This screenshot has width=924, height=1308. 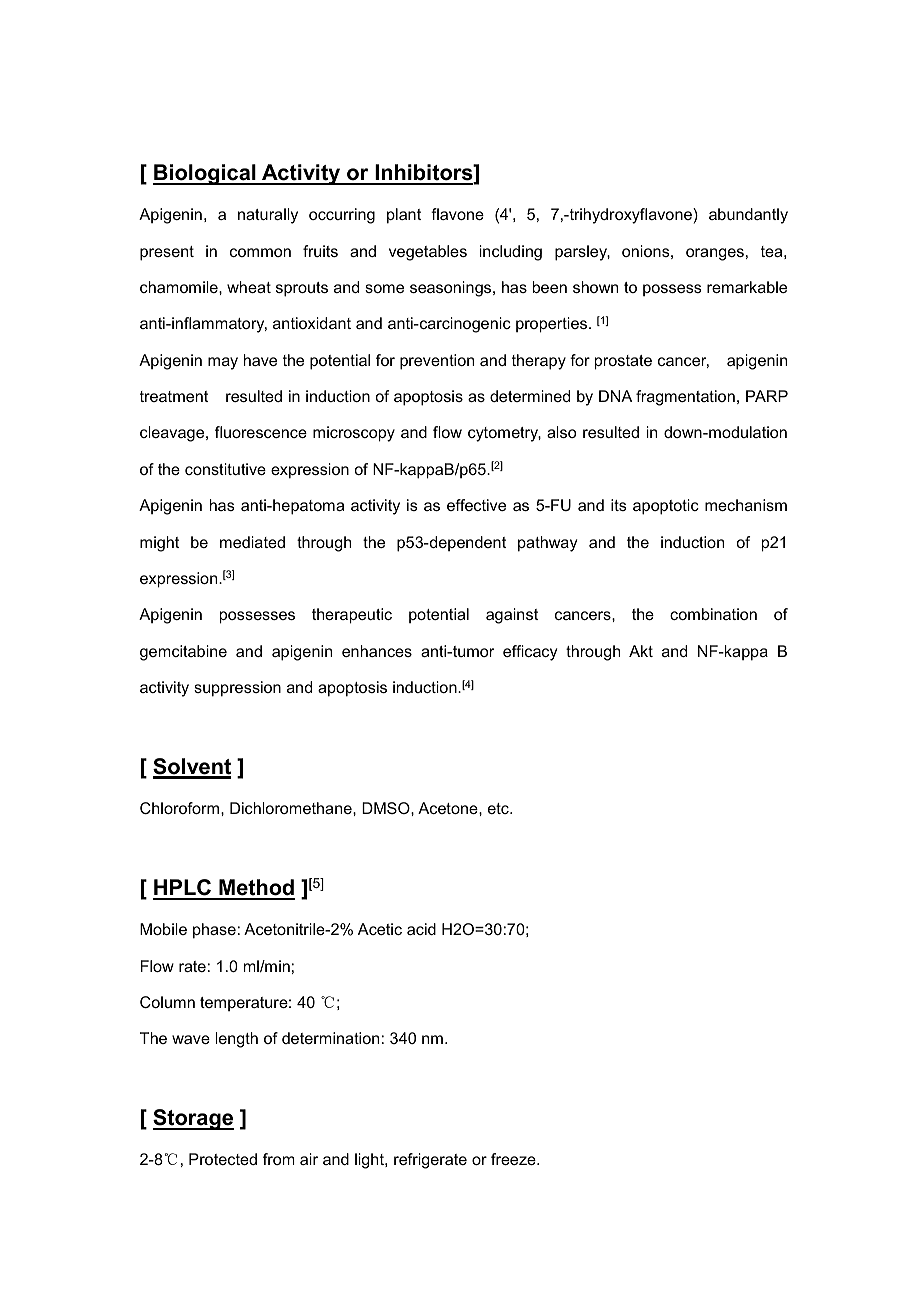 What do you see at coordinates (223, 1159) in the screenshot?
I see `Protected` at bounding box center [223, 1159].
